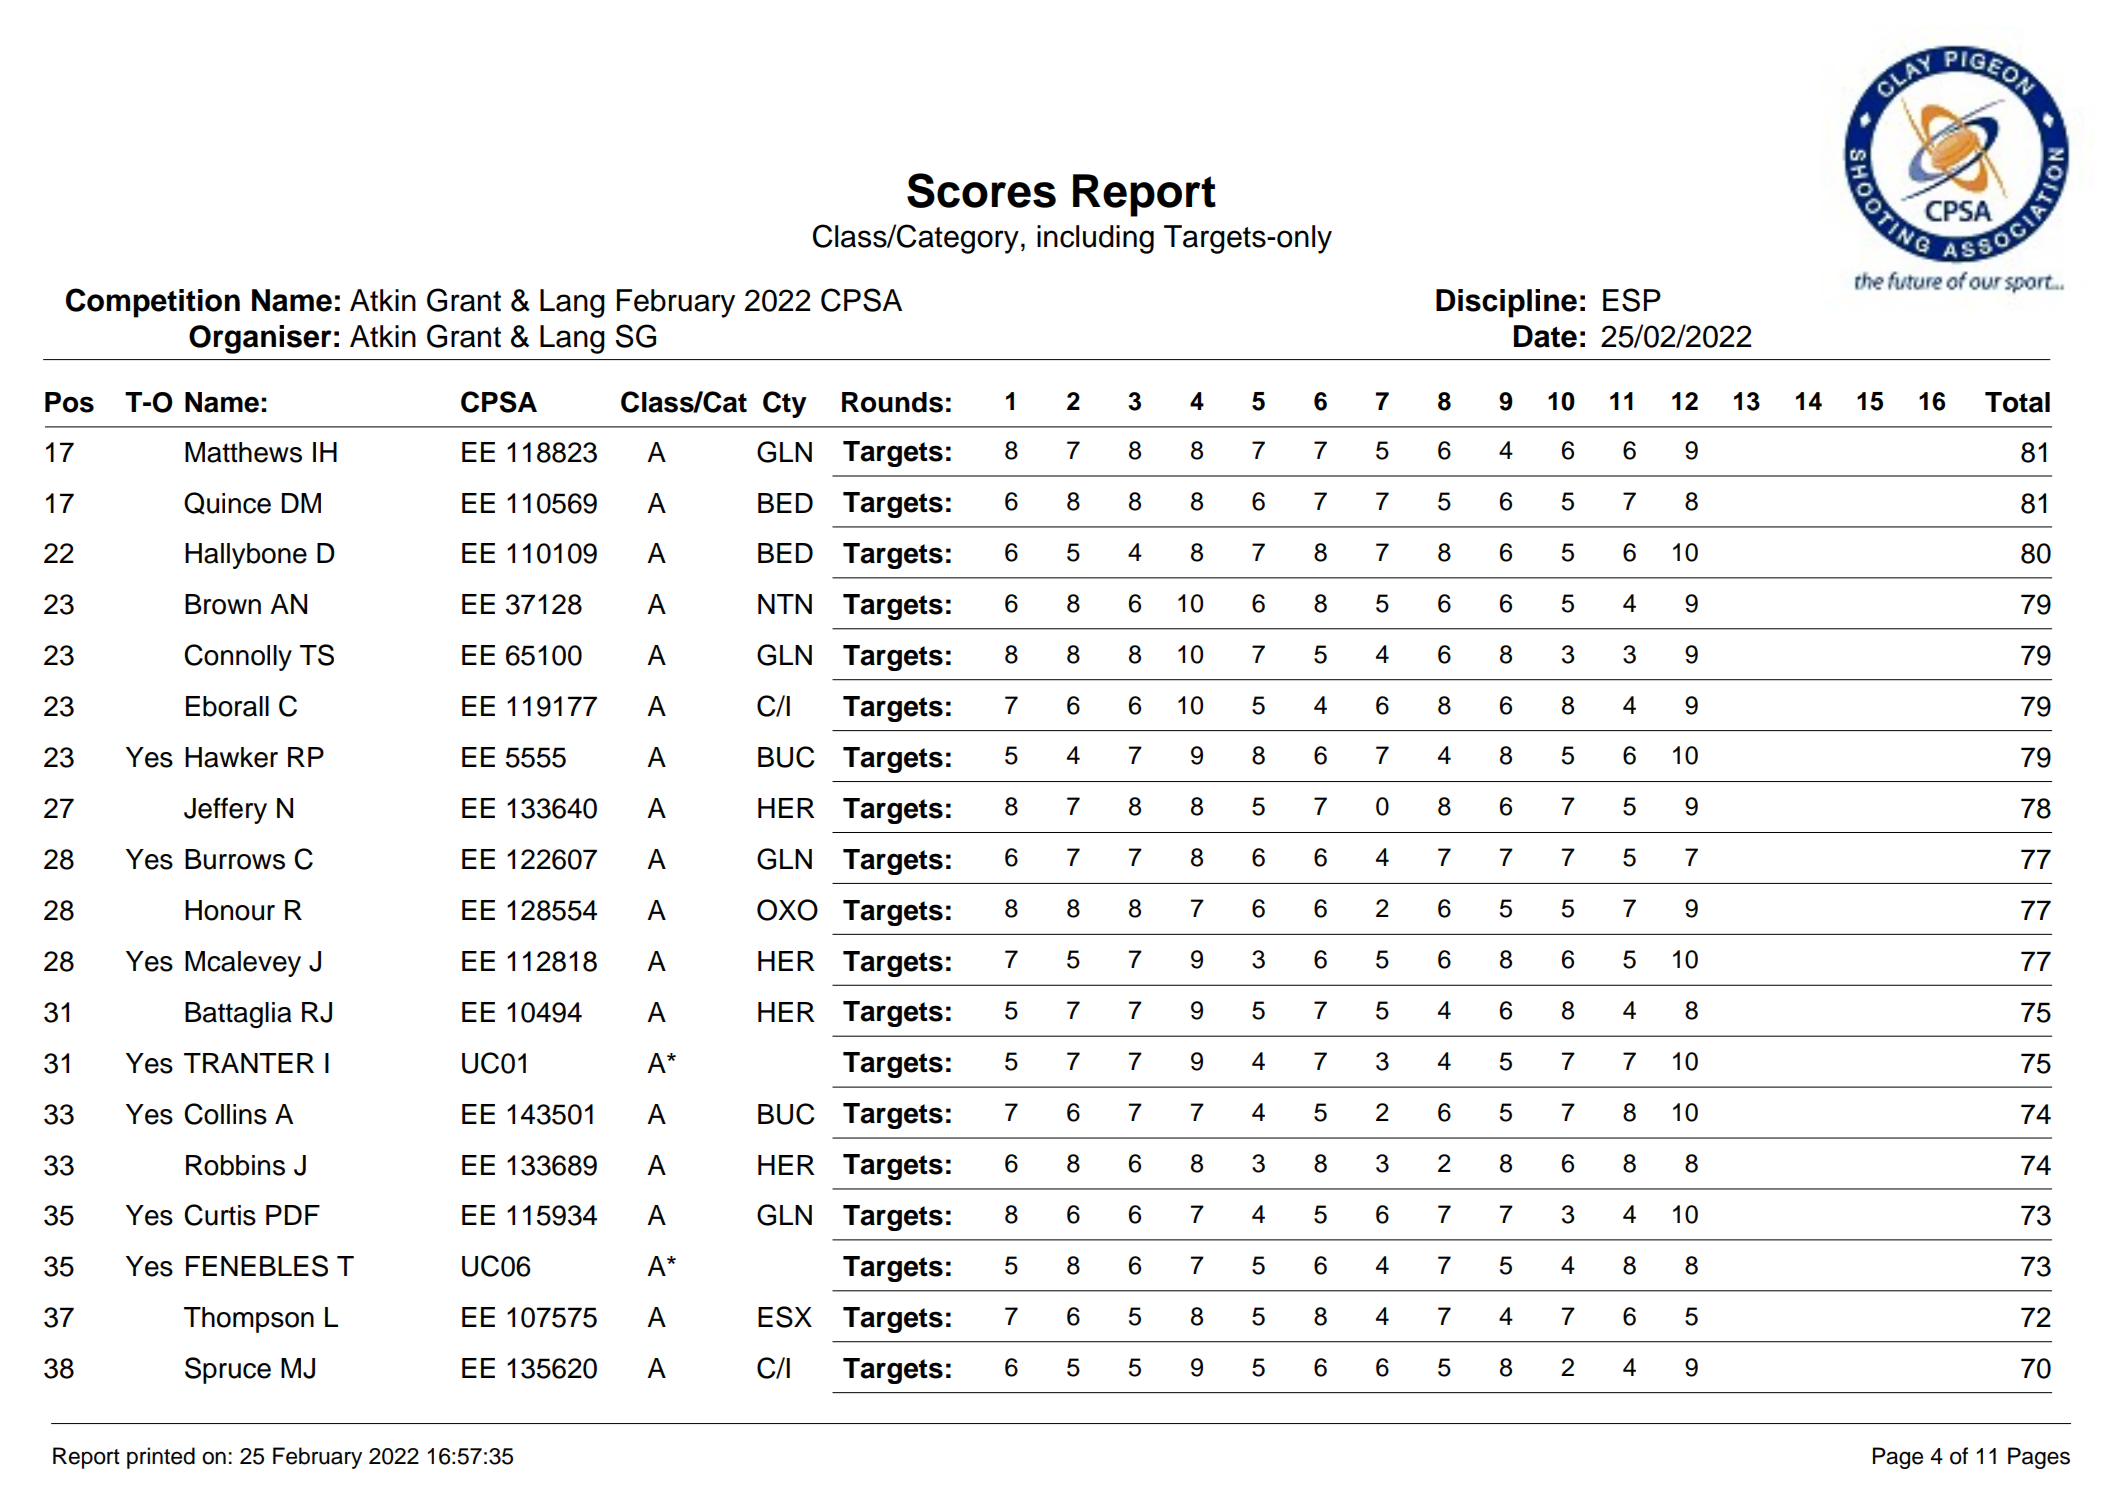  Describe the element at coordinates (161, 1458) in the screenshot. I see `printed` at that location.
